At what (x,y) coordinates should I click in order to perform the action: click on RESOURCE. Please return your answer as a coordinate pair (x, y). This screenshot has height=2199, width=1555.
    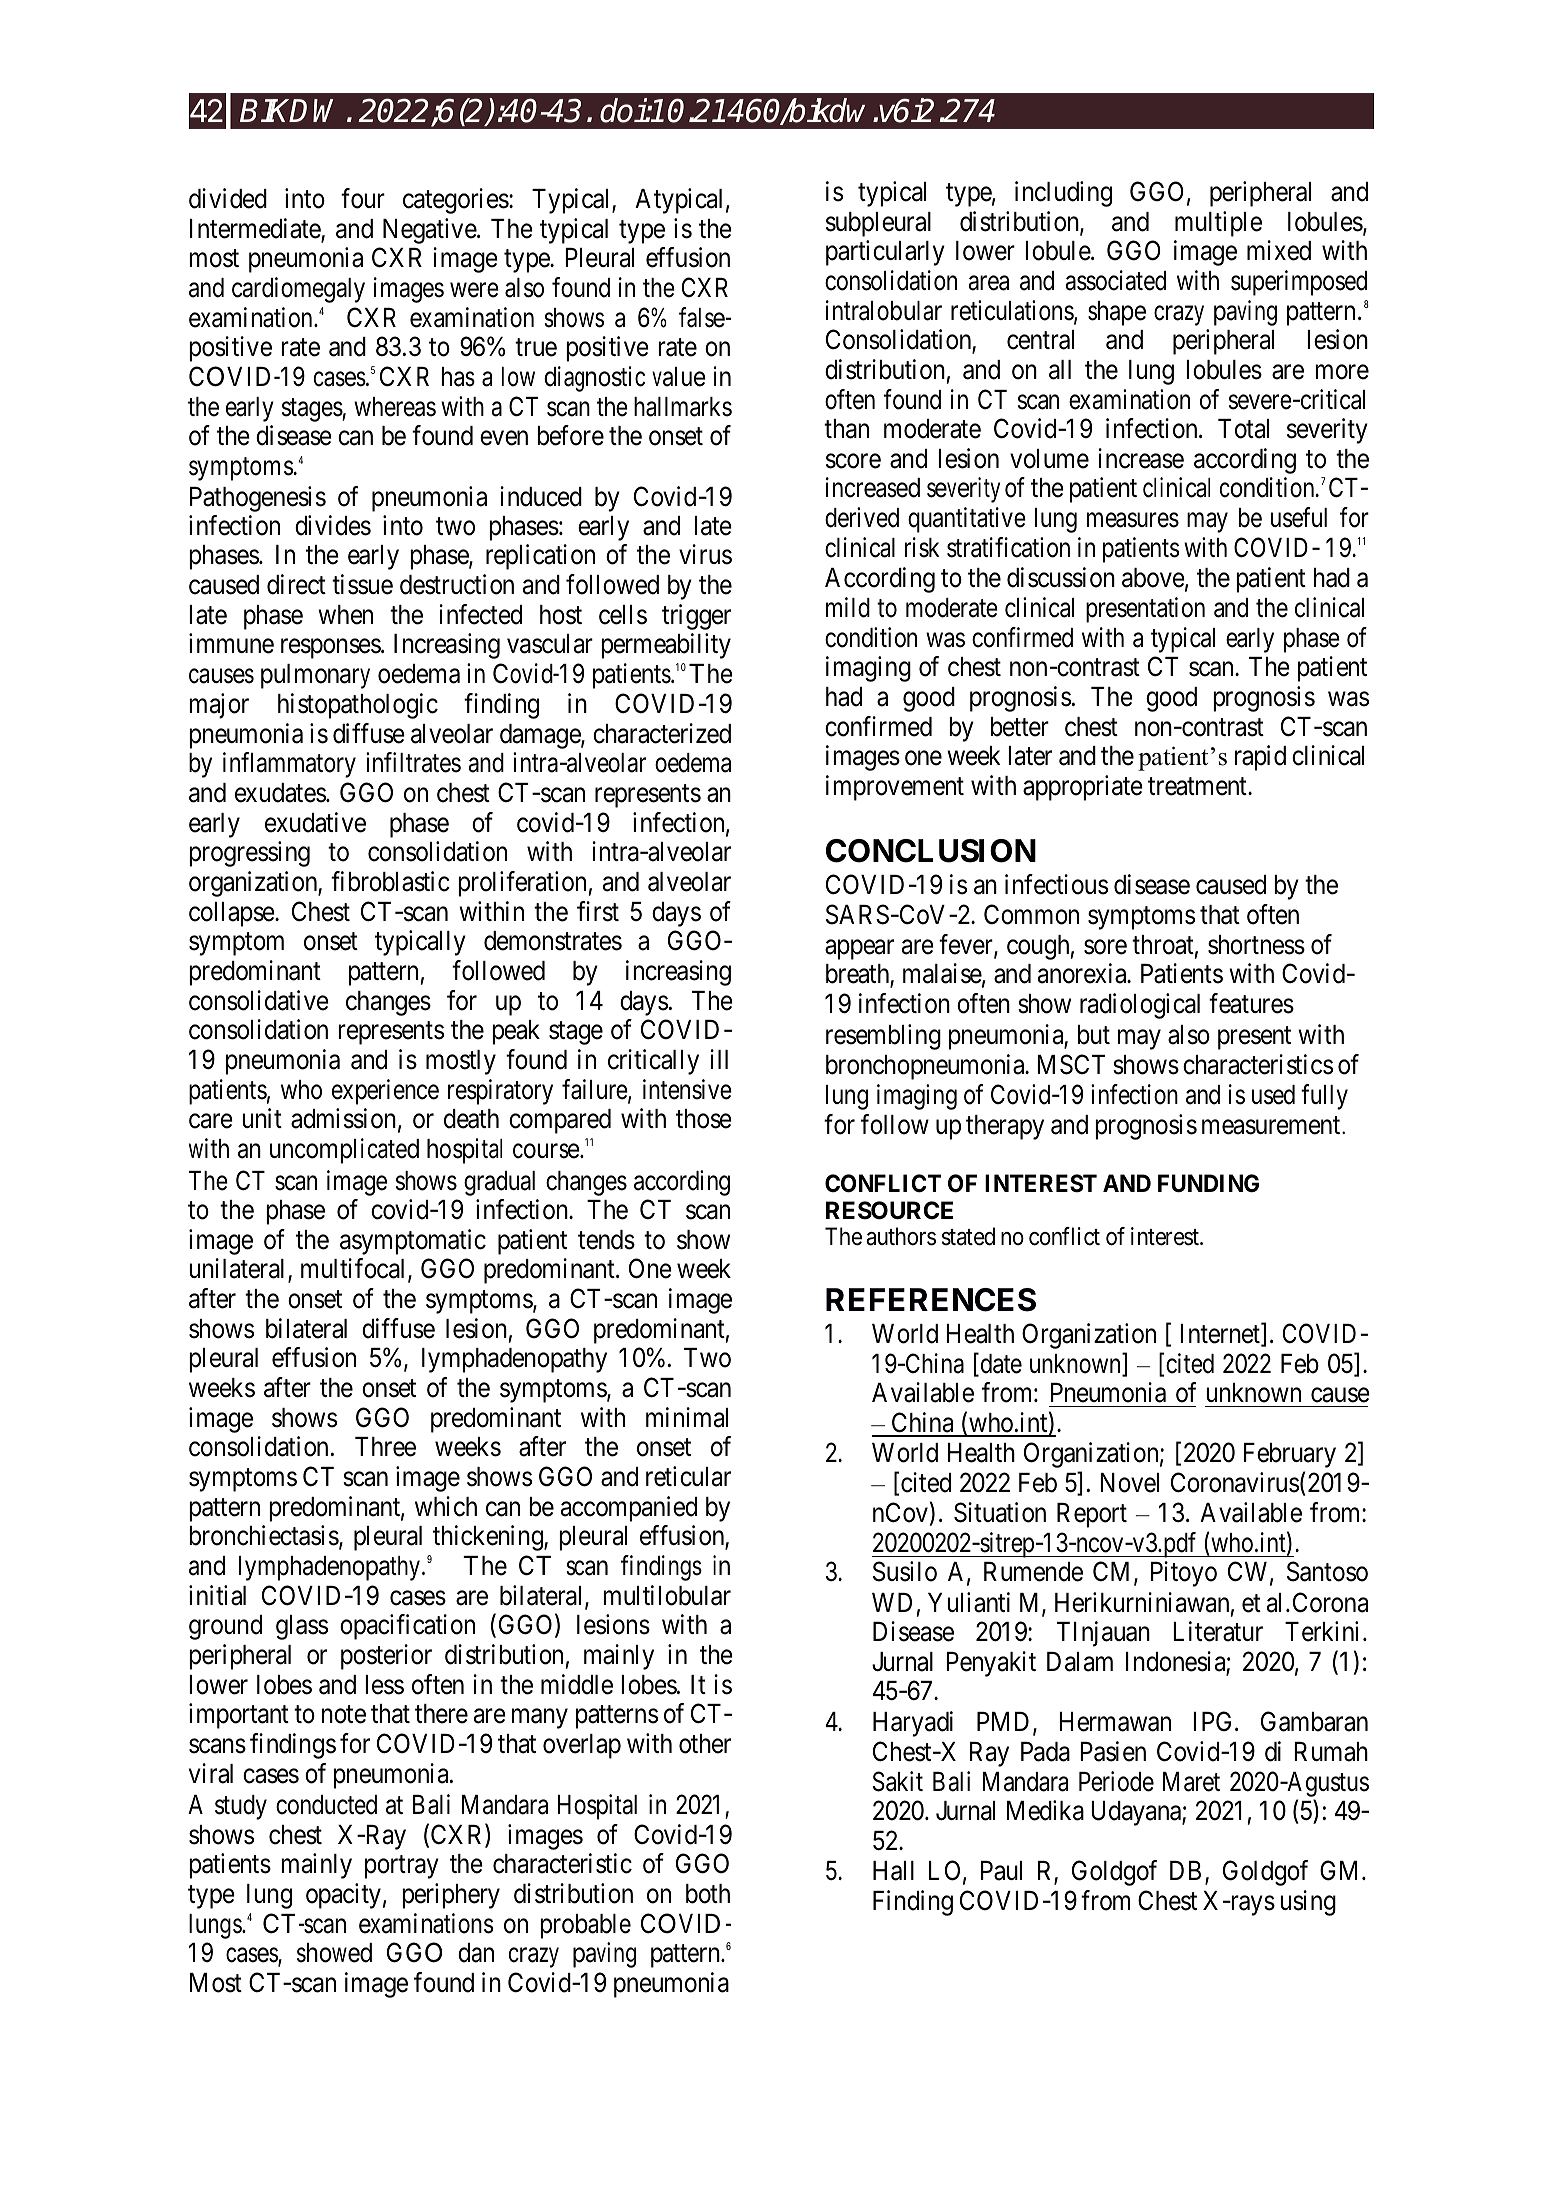
    Looking at the image, I should click on (889, 1210).
